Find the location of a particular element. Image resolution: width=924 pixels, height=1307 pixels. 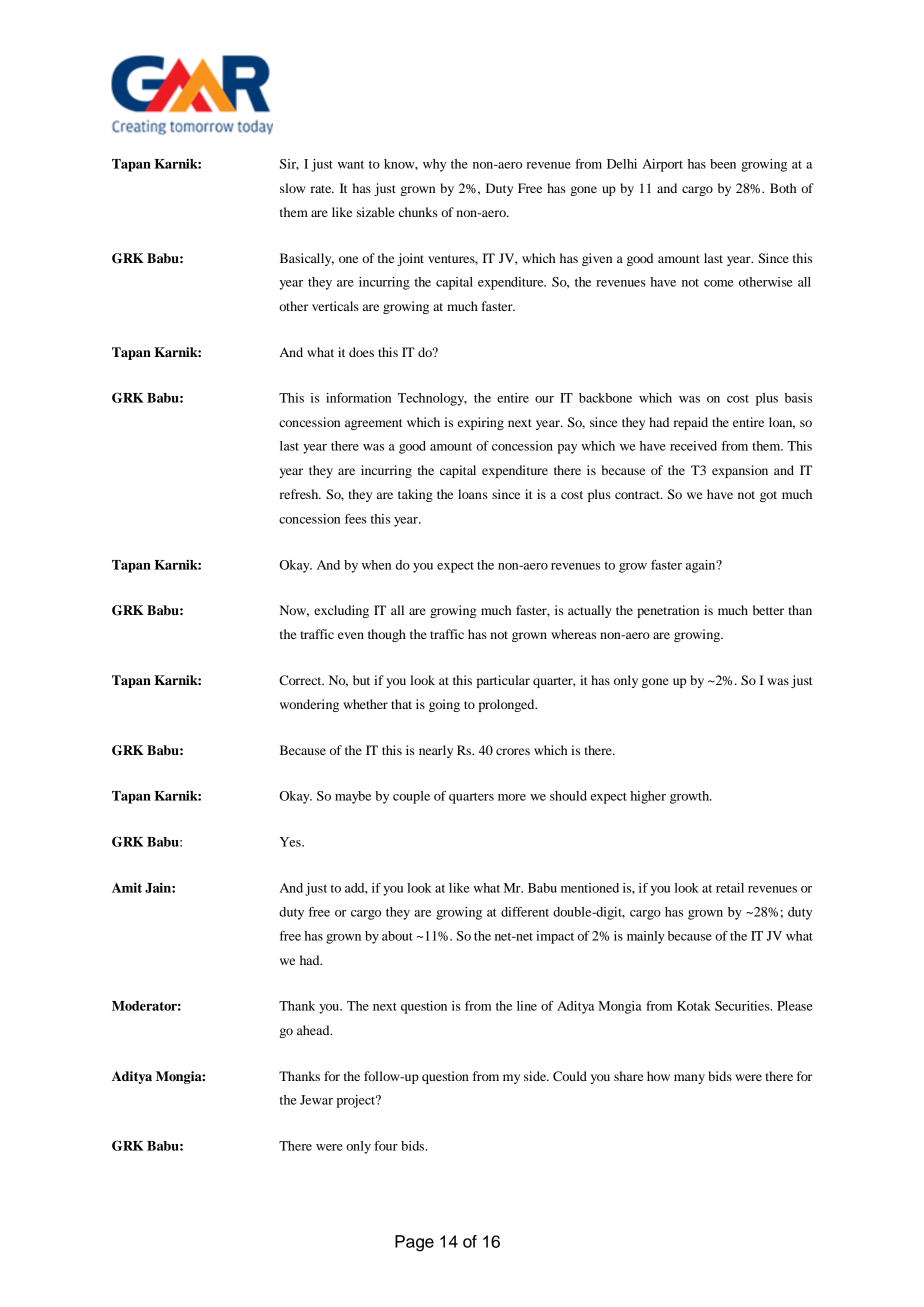

been is located at coordinates (723, 164).
